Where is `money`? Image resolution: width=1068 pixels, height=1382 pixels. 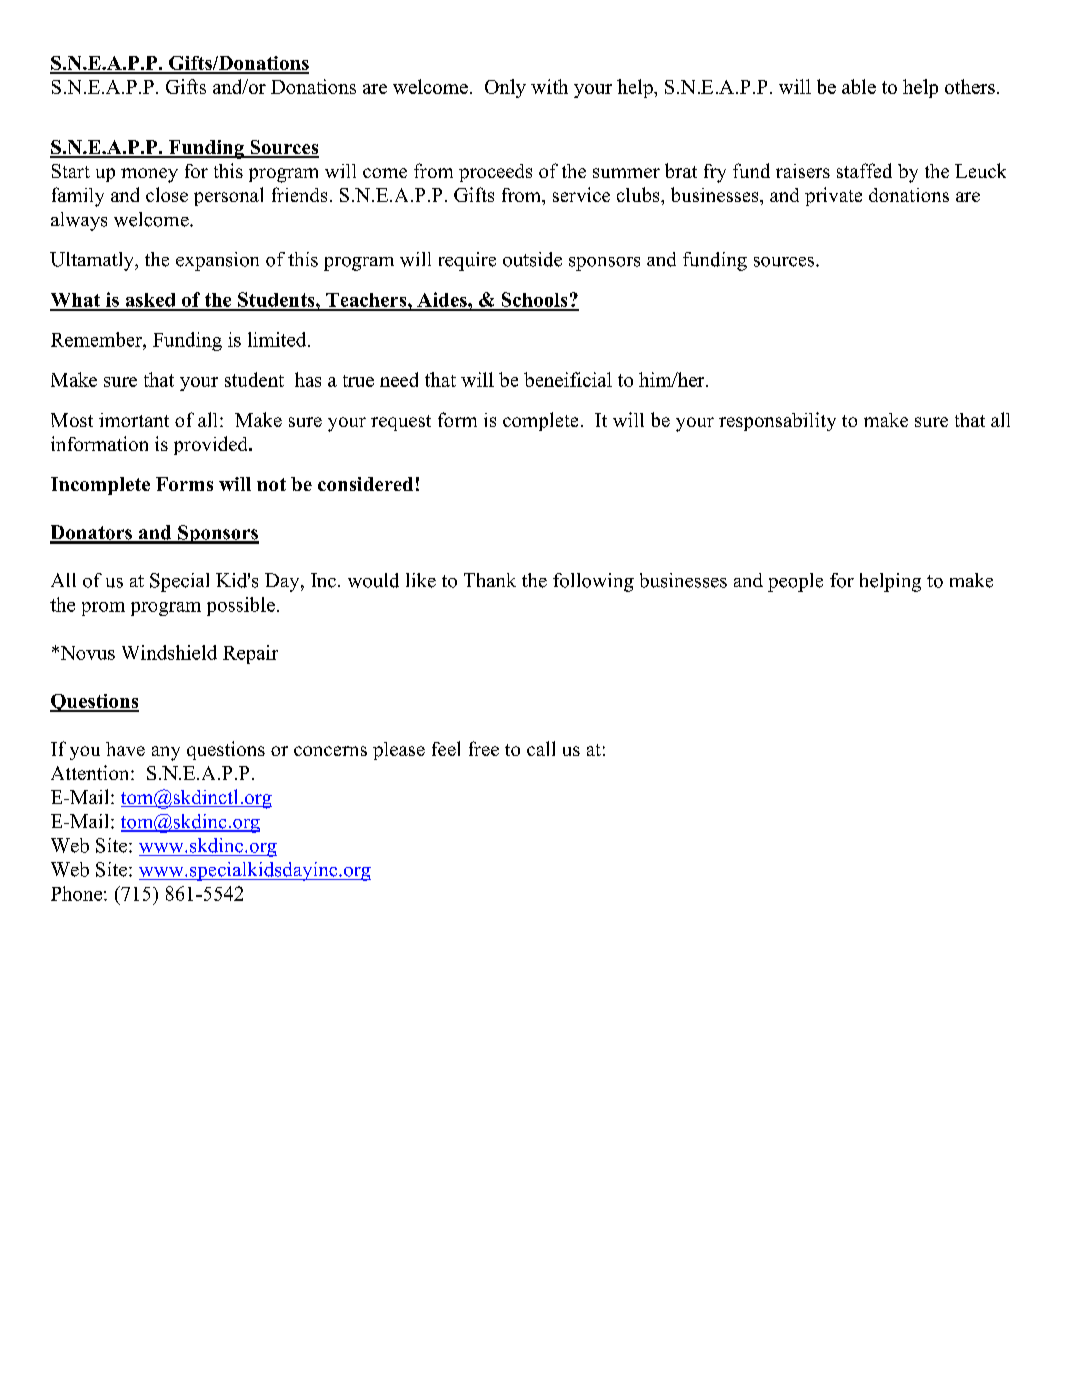
money is located at coordinates (149, 175).
